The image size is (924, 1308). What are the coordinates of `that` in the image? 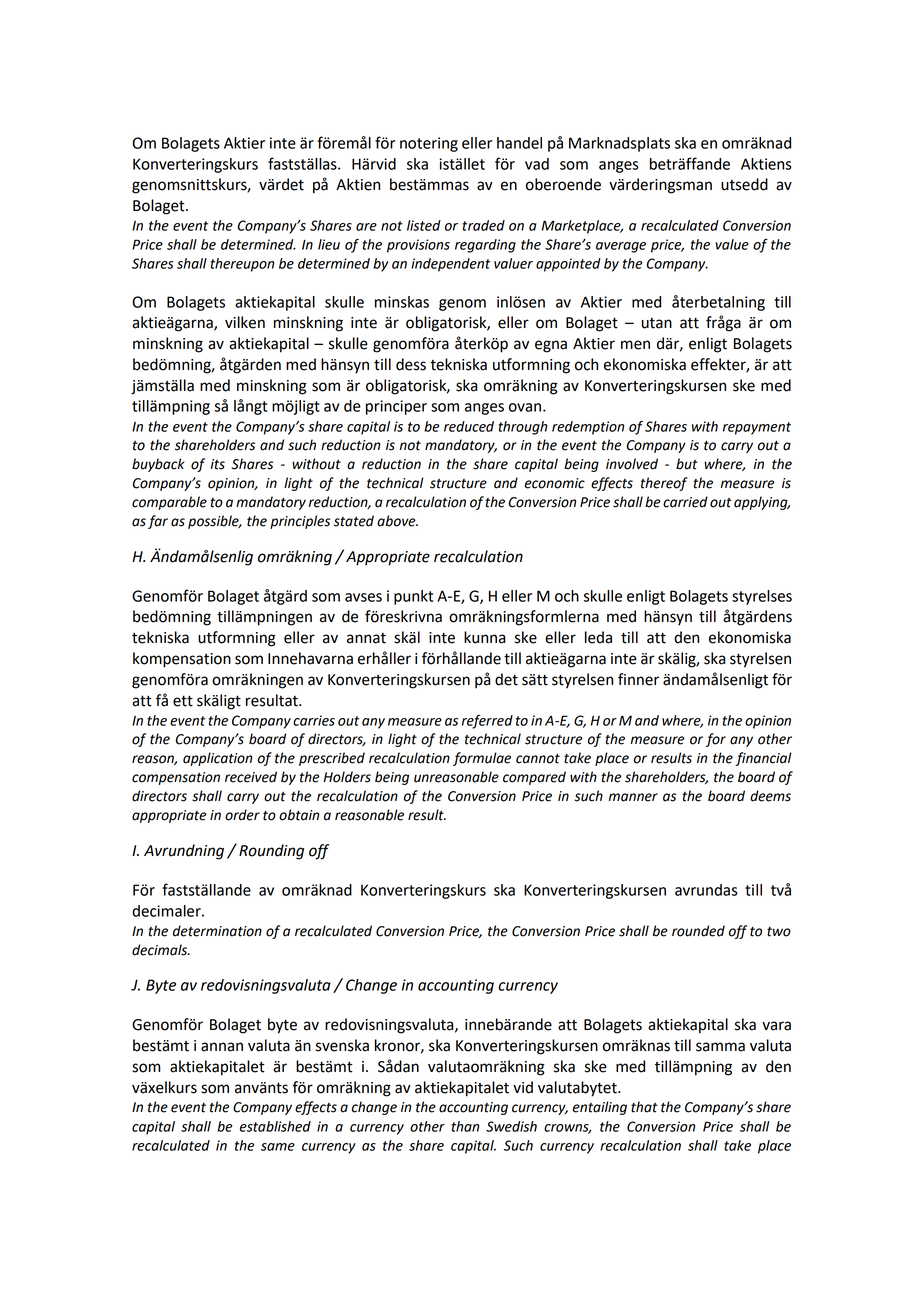 It's located at (644, 1107).
